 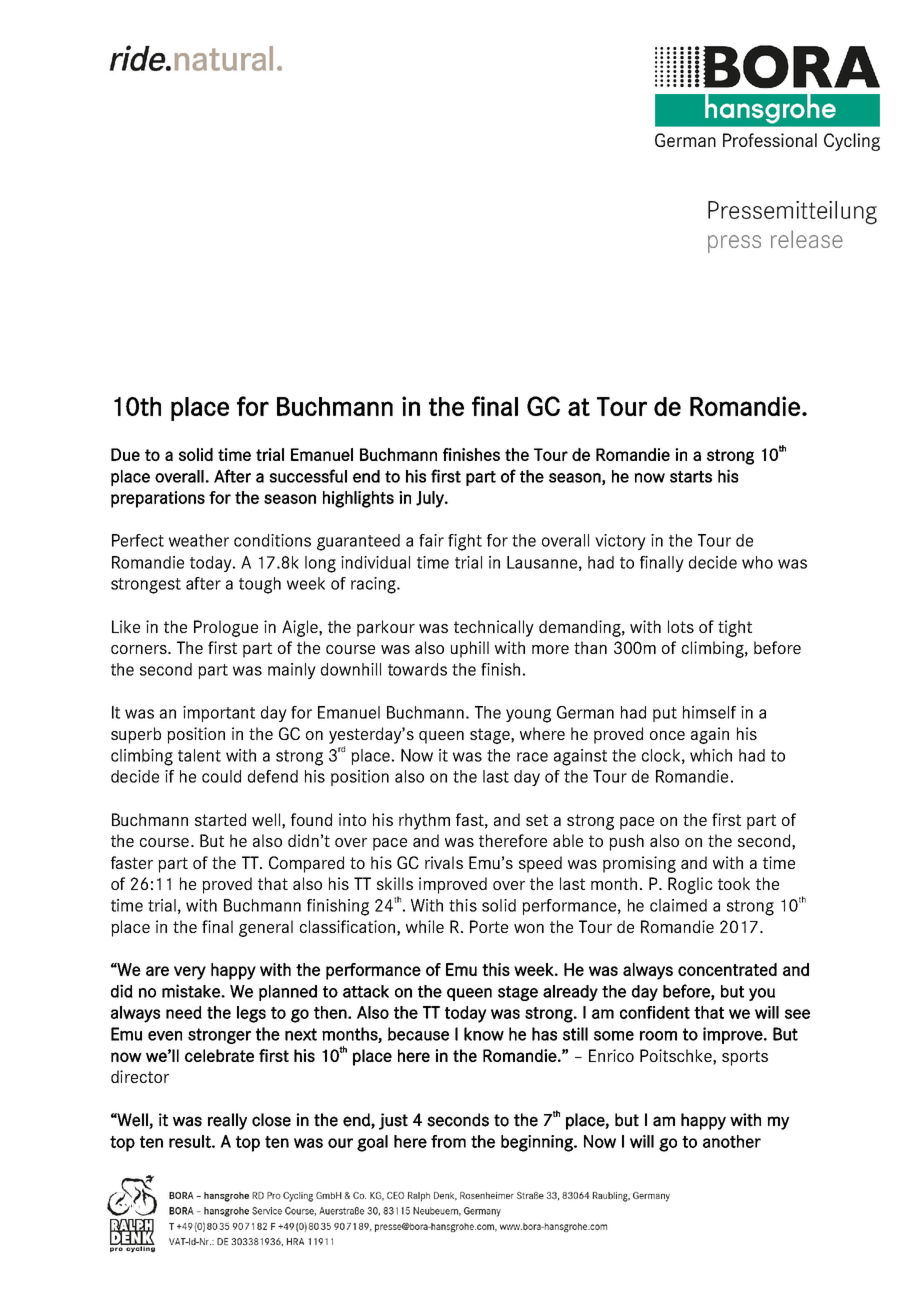 What do you see at coordinates (266, 928) in the screenshot?
I see `general` at bounding box center [266, 928].
